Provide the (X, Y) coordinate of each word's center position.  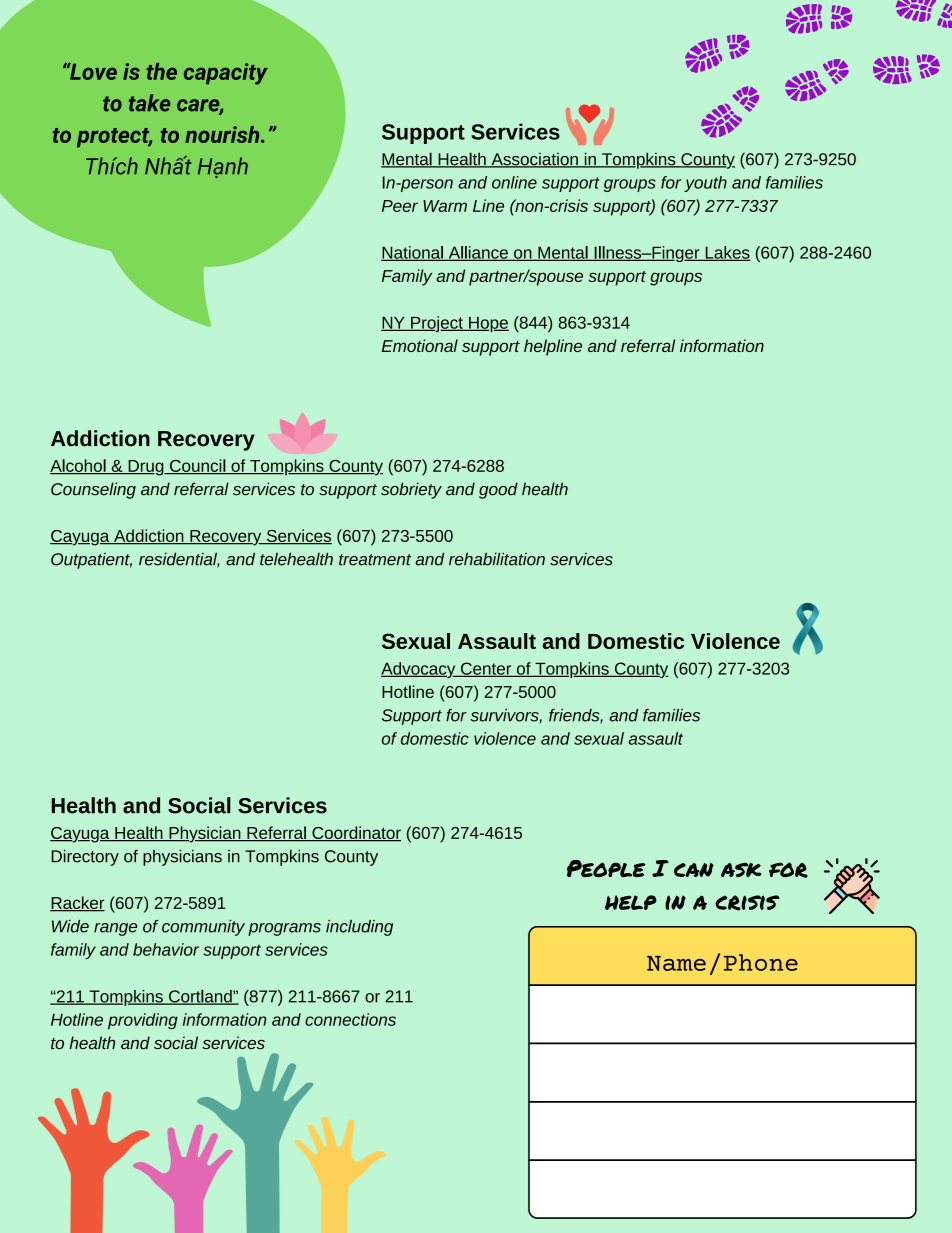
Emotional (420, 345)
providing (143, 1021)
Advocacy (419, 670)
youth (705, 184)
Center (486, 669)
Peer (400, 206)
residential (179, 560)
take (149, 103)
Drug (146, 468)
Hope (488, 324)
